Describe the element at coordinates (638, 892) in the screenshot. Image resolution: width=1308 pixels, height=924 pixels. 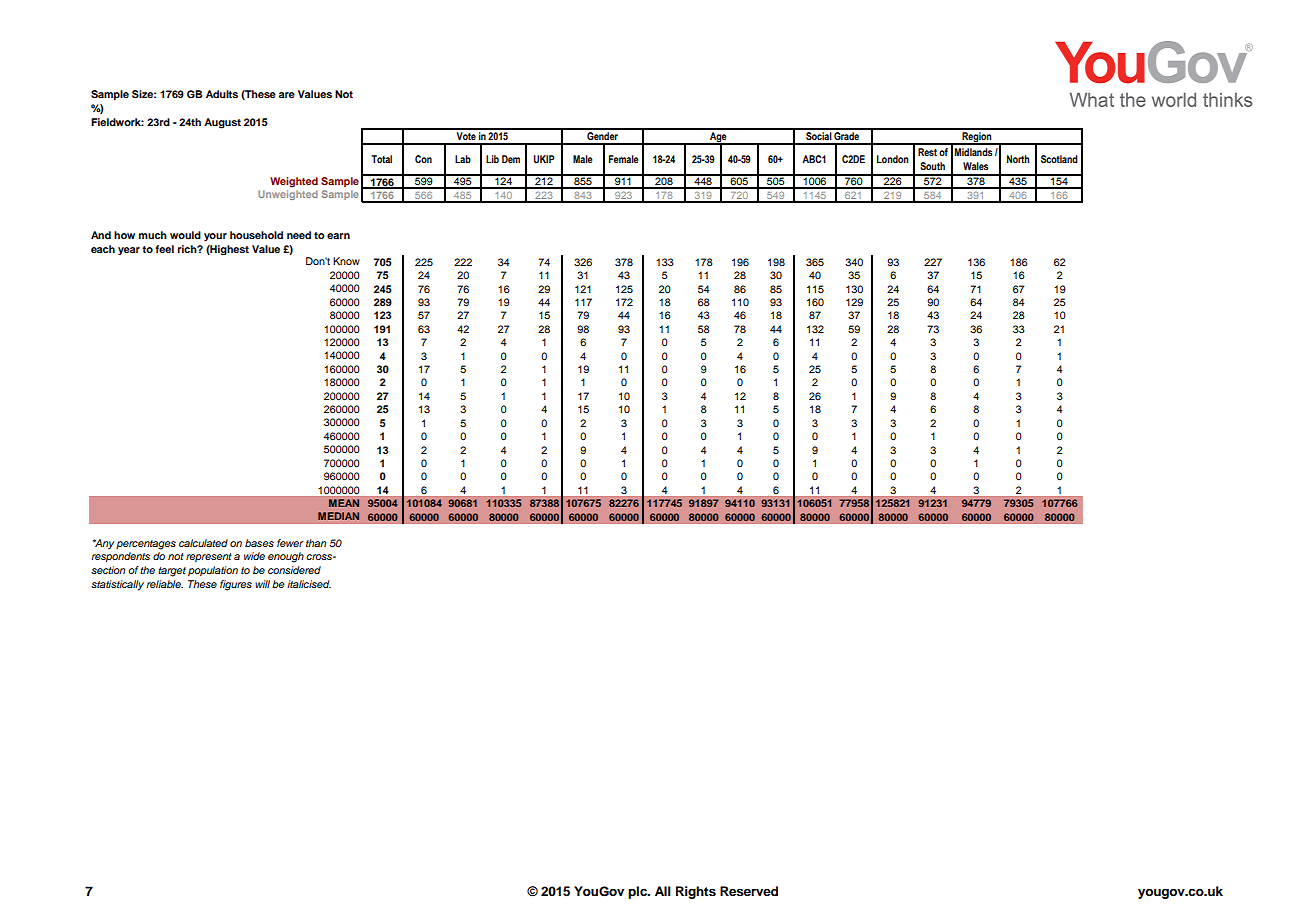
I see `plc` at that location.
